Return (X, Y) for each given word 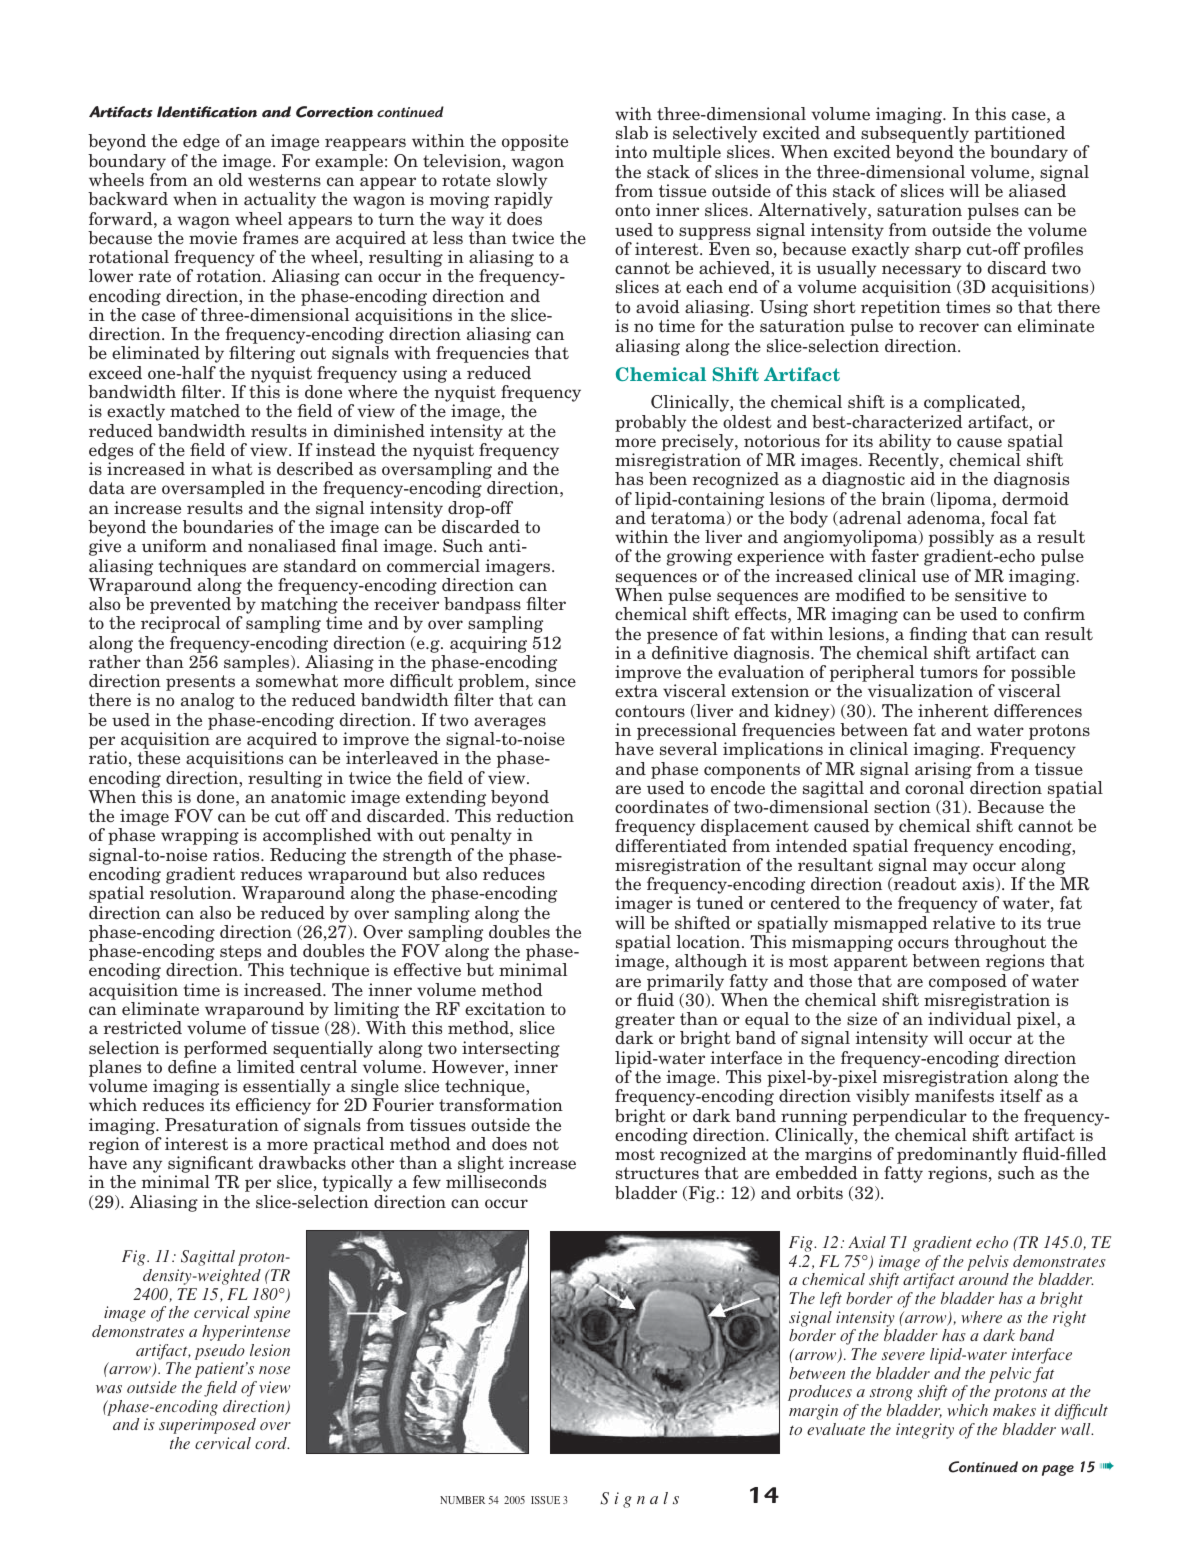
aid (923, 478)
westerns (284, 180)
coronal (934, 788)
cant (235, 1163)
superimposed (207, 1426)
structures (657, 1173)
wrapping (200, 836)
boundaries (228, 527)
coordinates (661, 807)
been (668, 479)
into (631, 151)
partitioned (1019, 136)
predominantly (957, 1157)
